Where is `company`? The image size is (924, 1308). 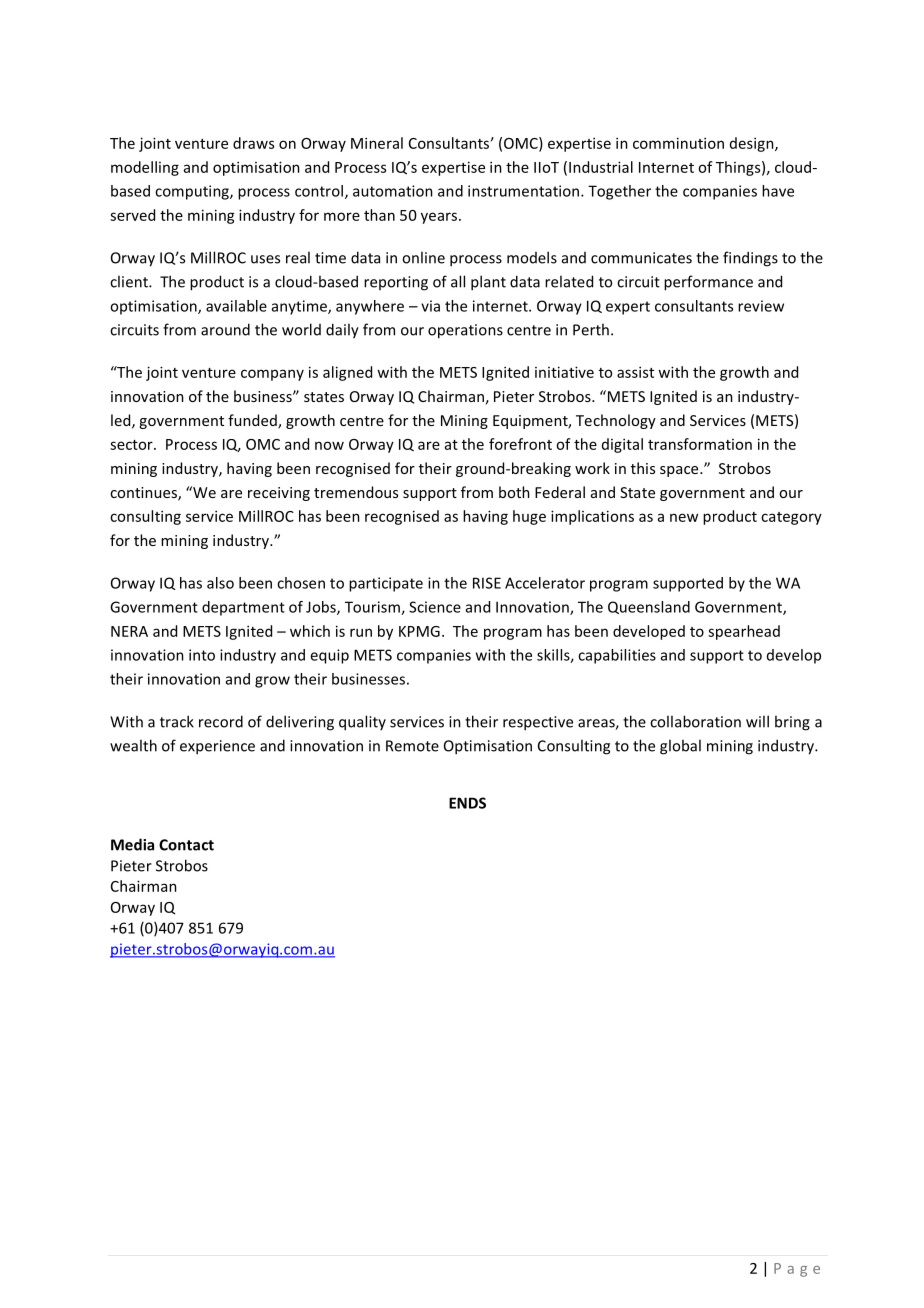 company is located at coordinates (272, 375).
